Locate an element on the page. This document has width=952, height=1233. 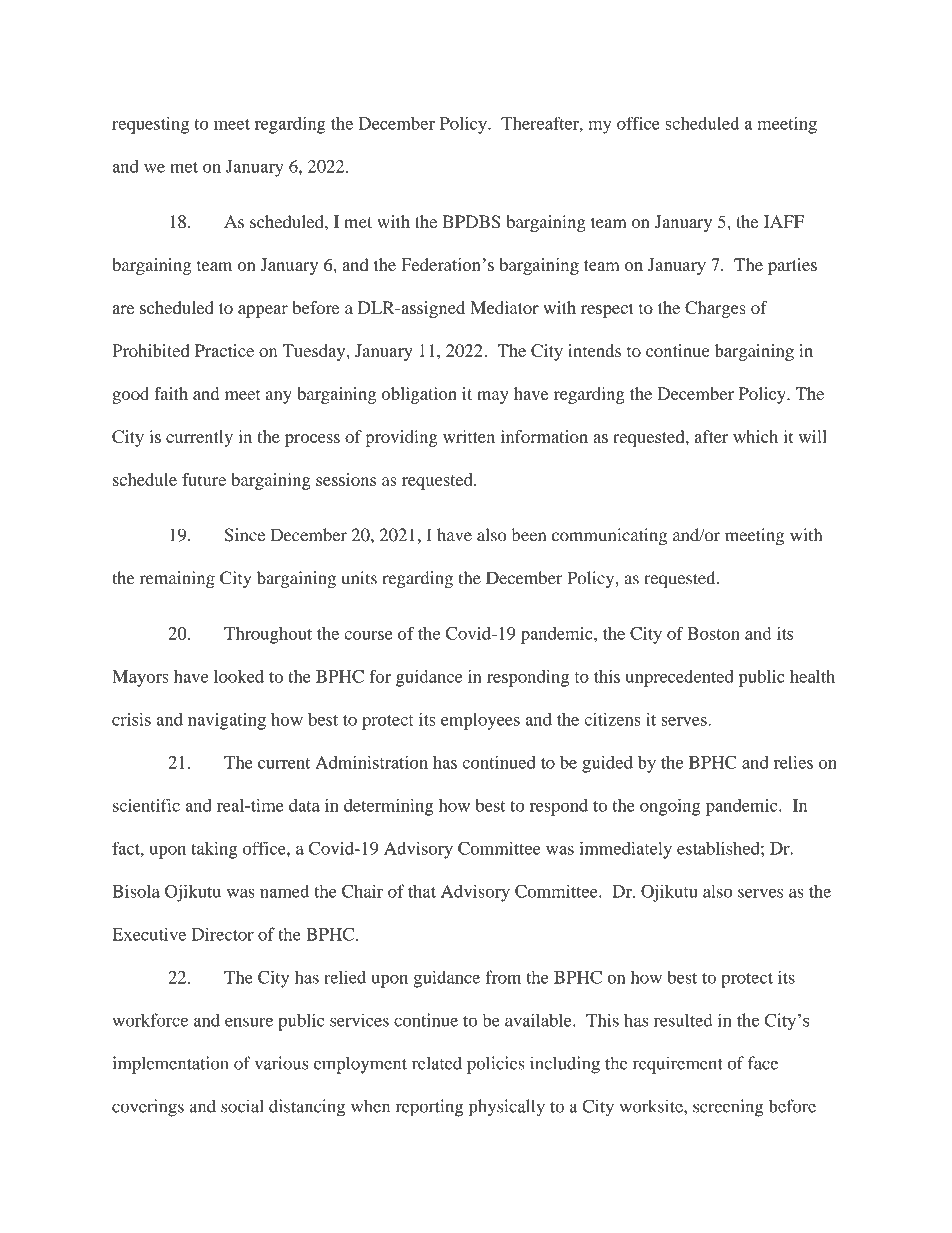
which is located at coordinates (755, 436).
